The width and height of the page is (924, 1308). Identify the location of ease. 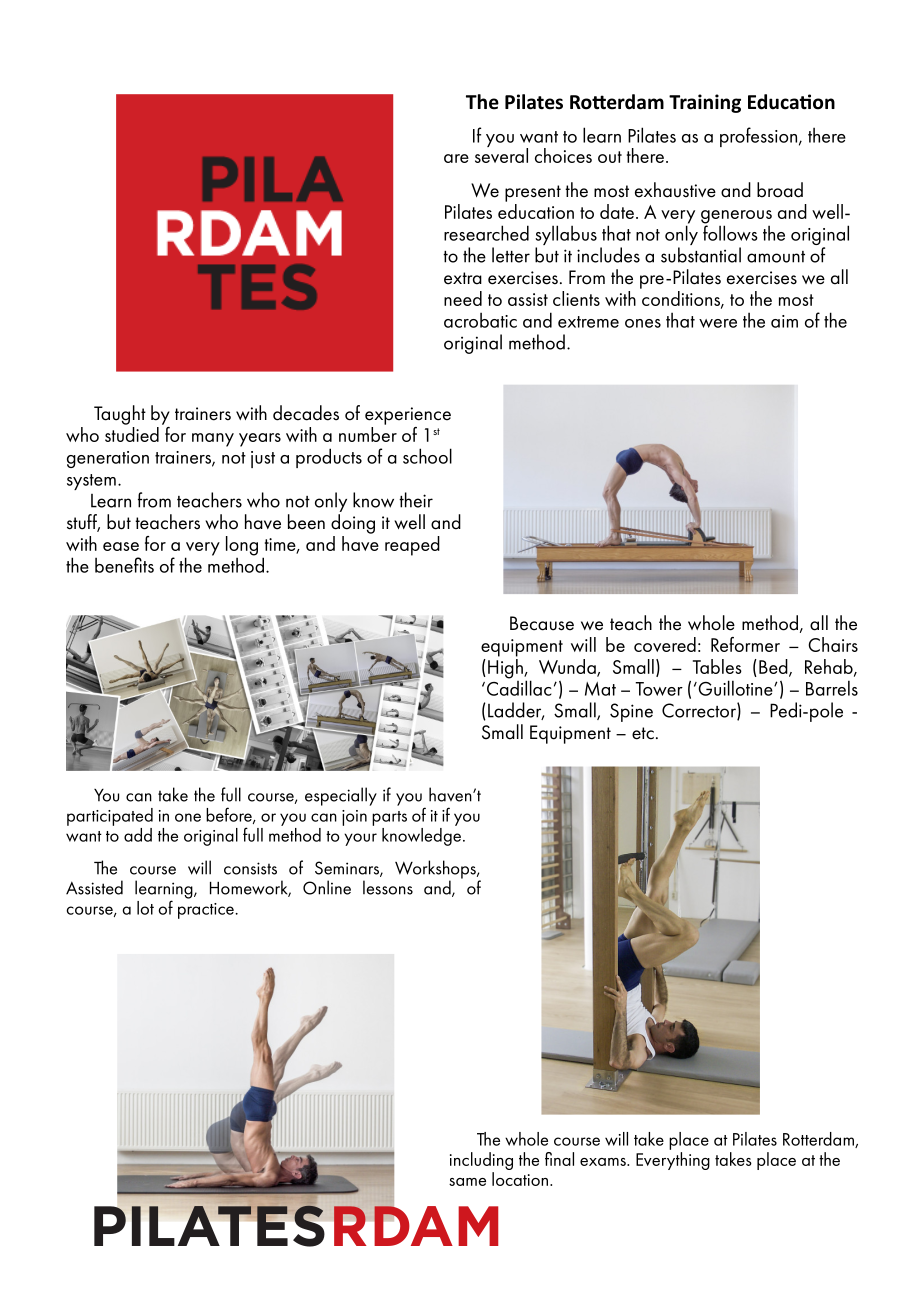
(121, 546).
